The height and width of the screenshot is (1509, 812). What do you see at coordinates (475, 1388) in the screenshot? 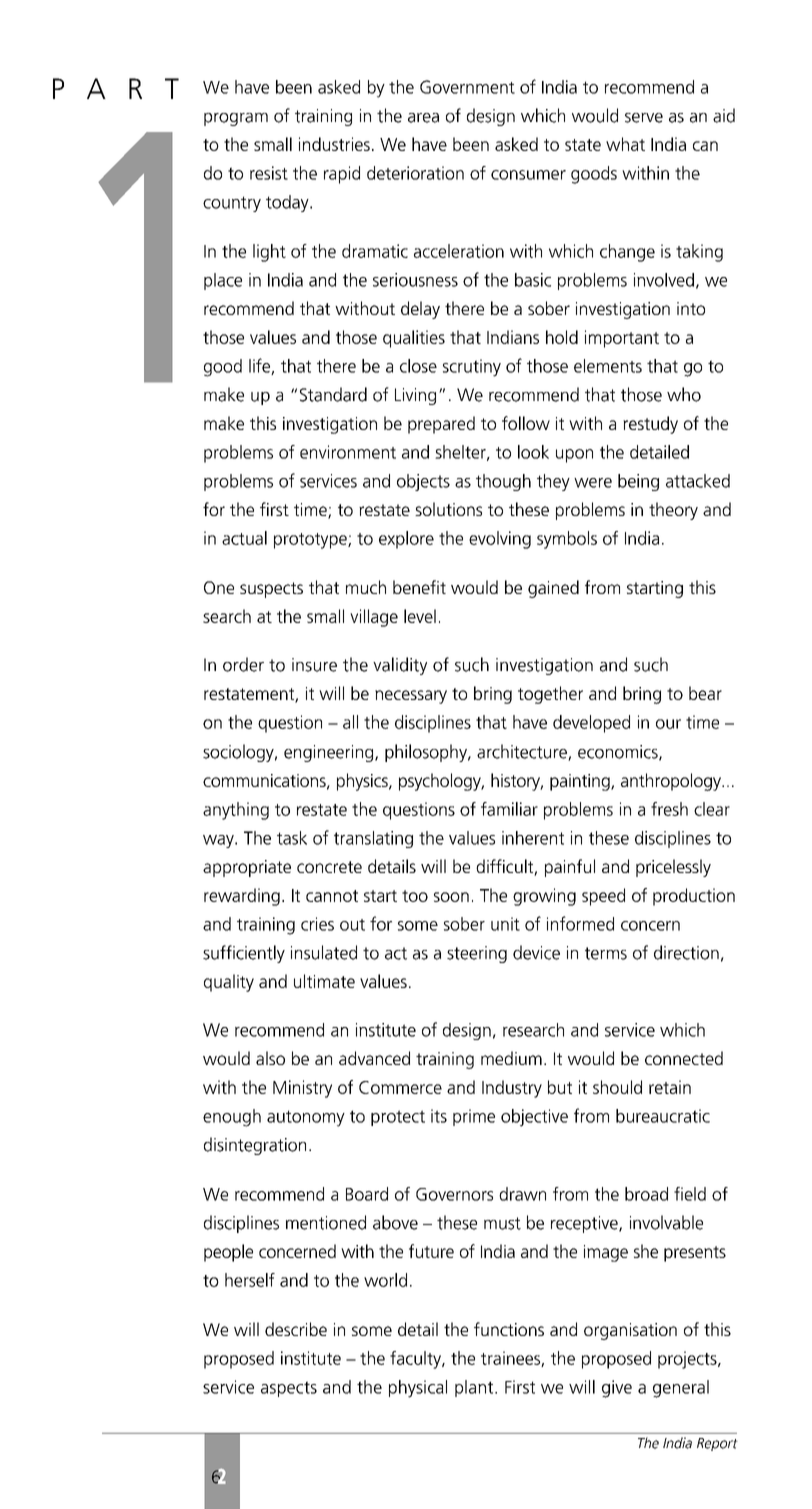
I see `plant` at bounding box center [475, 1388].
